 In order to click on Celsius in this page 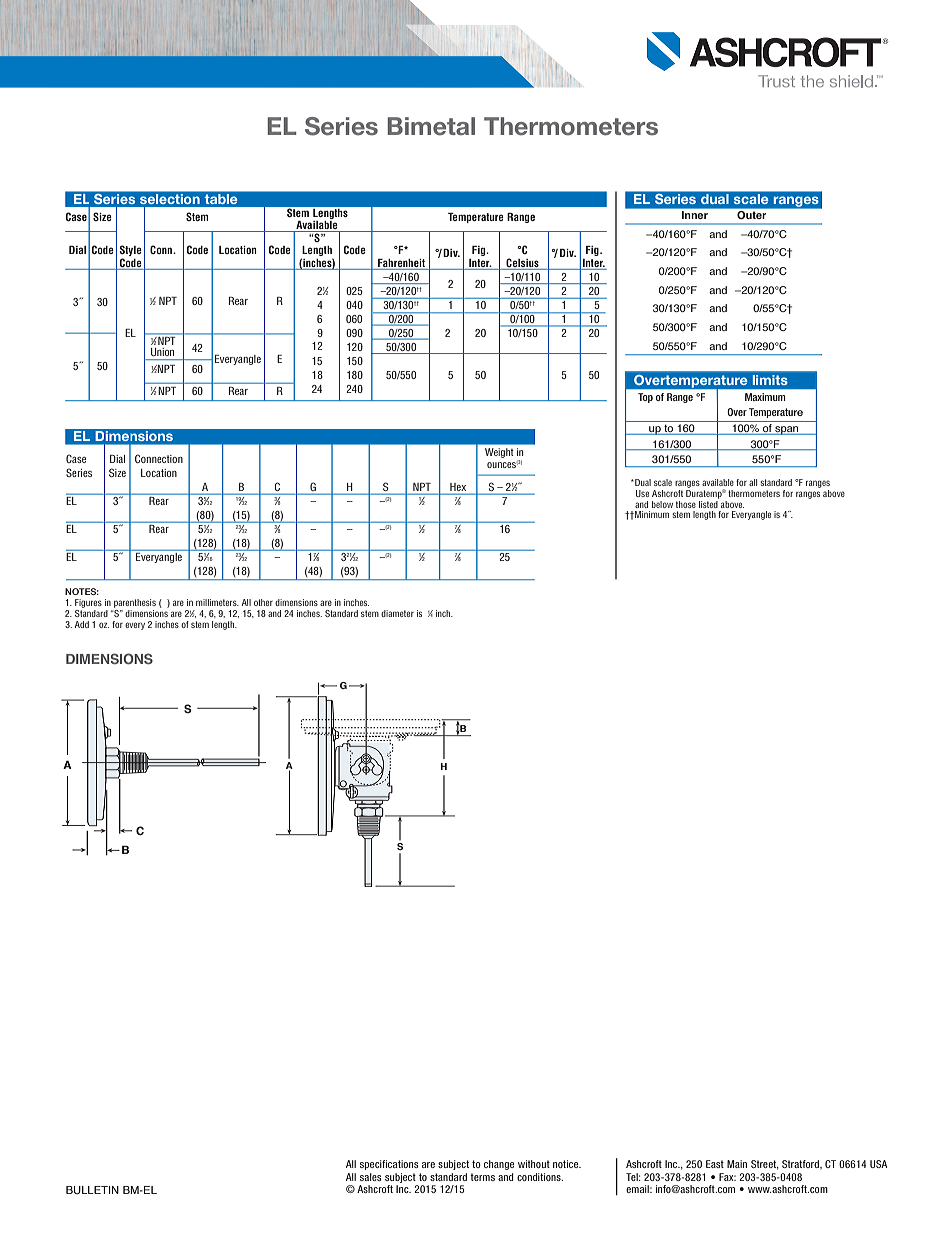, I will do `click(522, 262)`.
